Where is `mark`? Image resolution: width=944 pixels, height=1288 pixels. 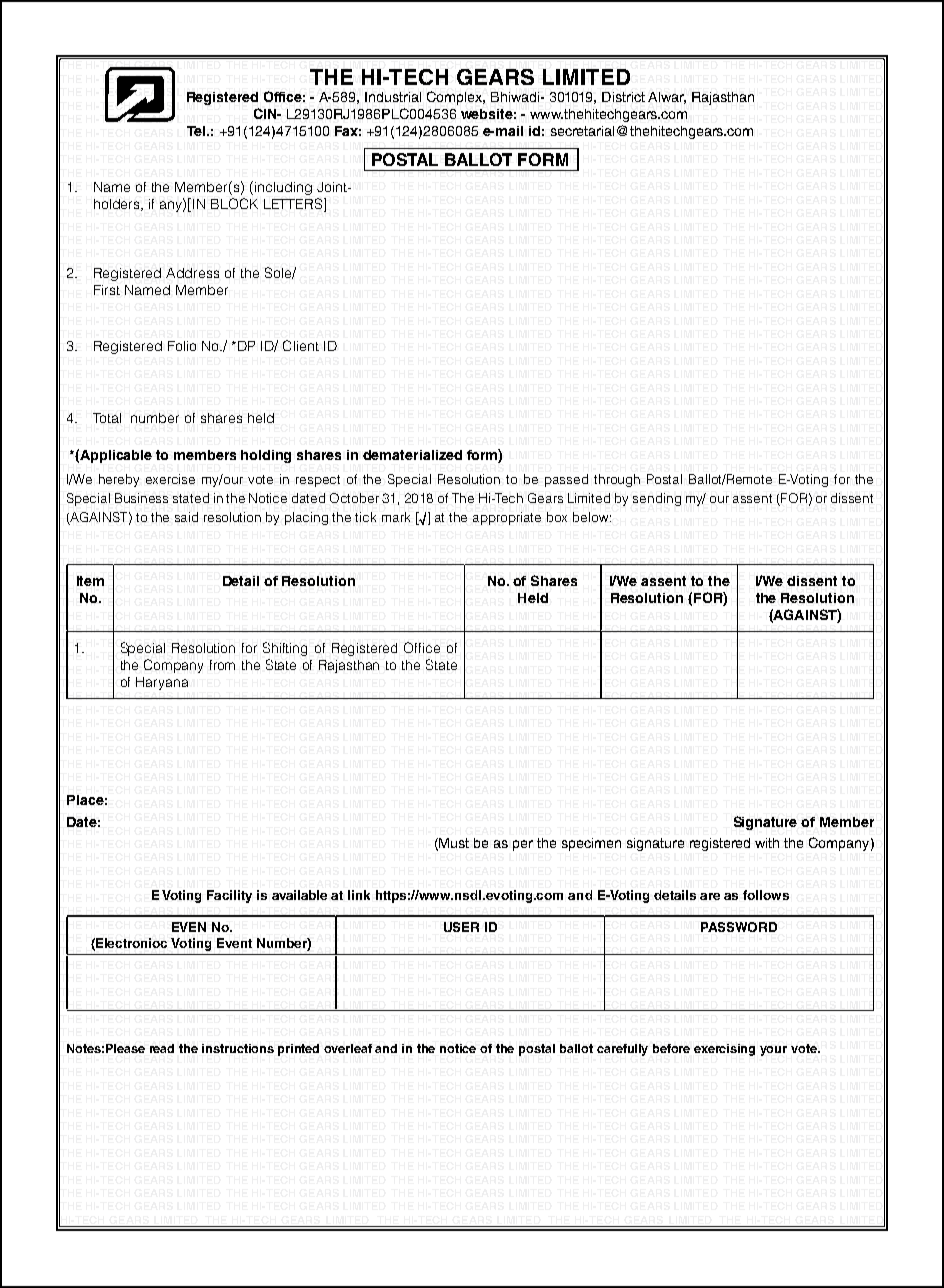 mark is located at coordinates (396, 517).
